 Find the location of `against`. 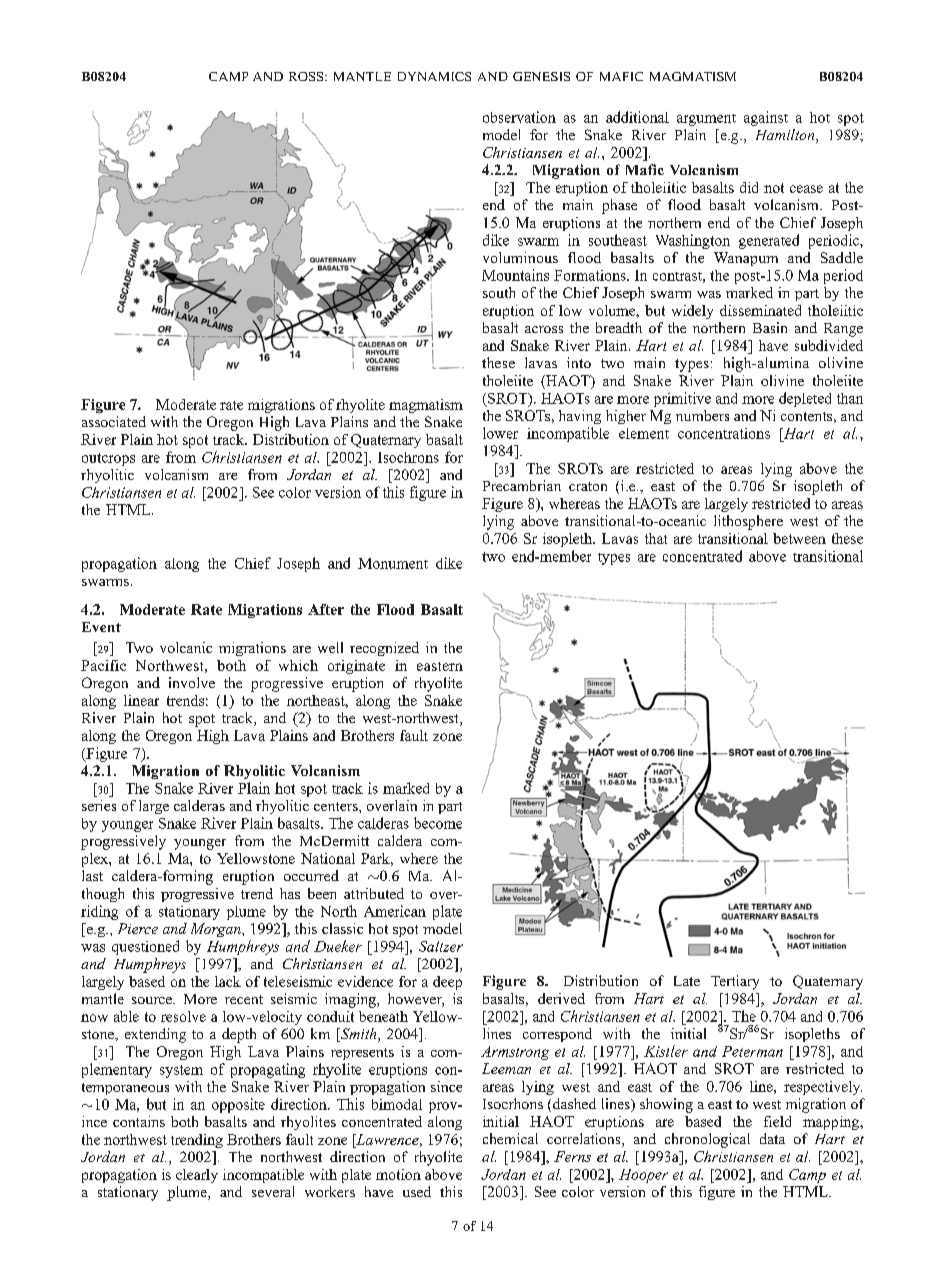

against is located at coordinates (766, 118).
